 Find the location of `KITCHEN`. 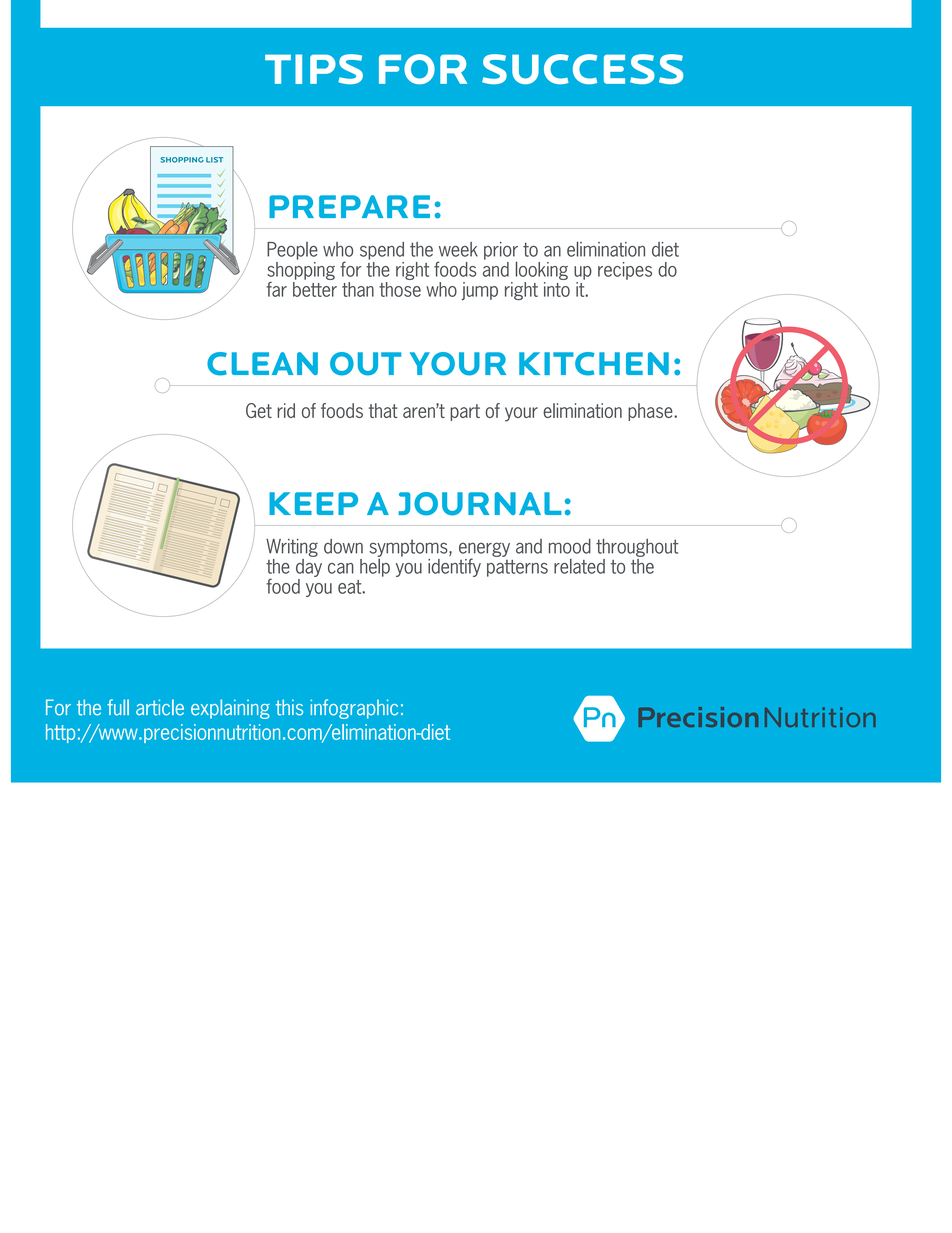

KITCHEN is located at coordinates (594, 364).
